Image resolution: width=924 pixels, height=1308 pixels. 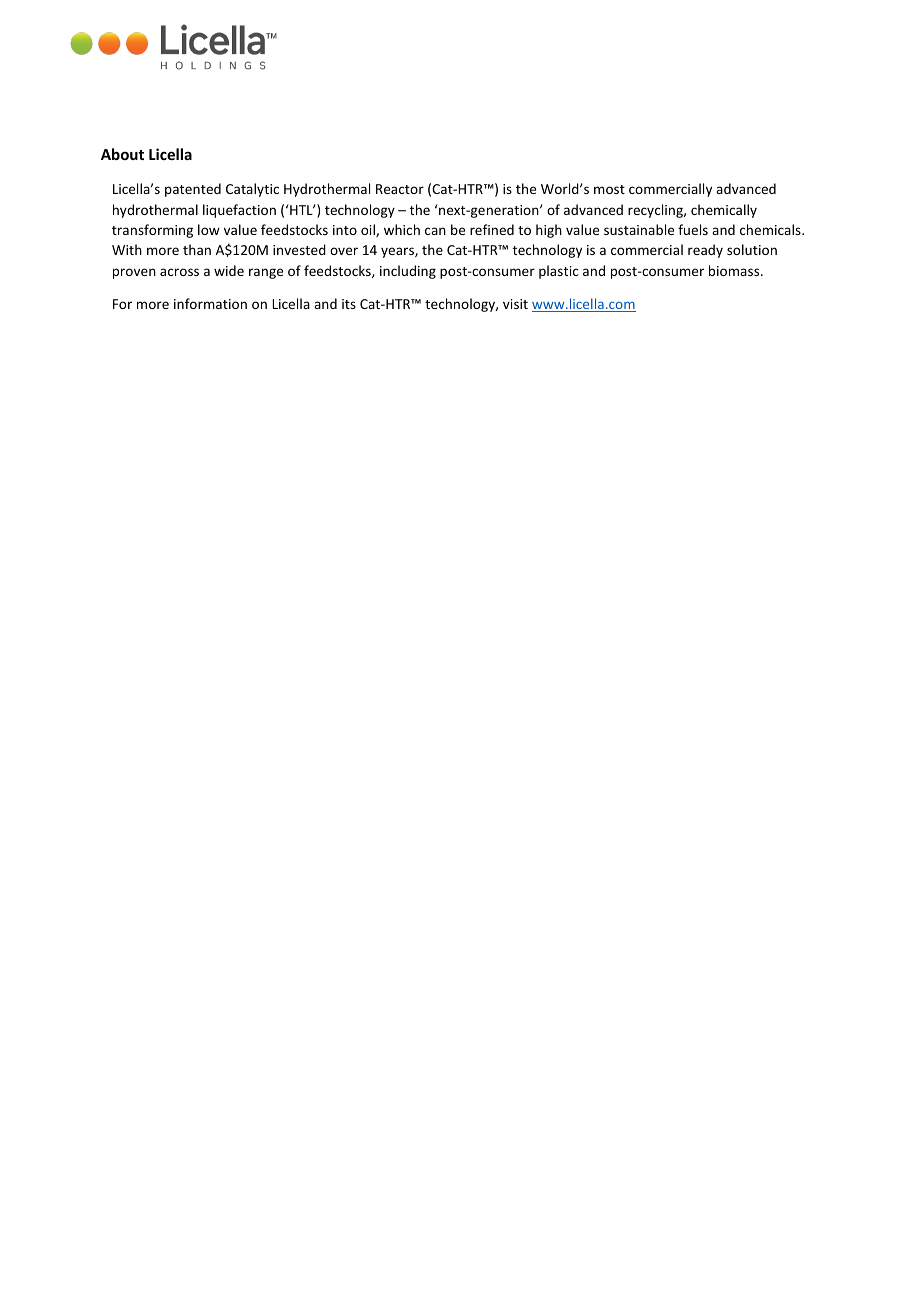 I want to click on chemically, so click(x=724, y=211).
